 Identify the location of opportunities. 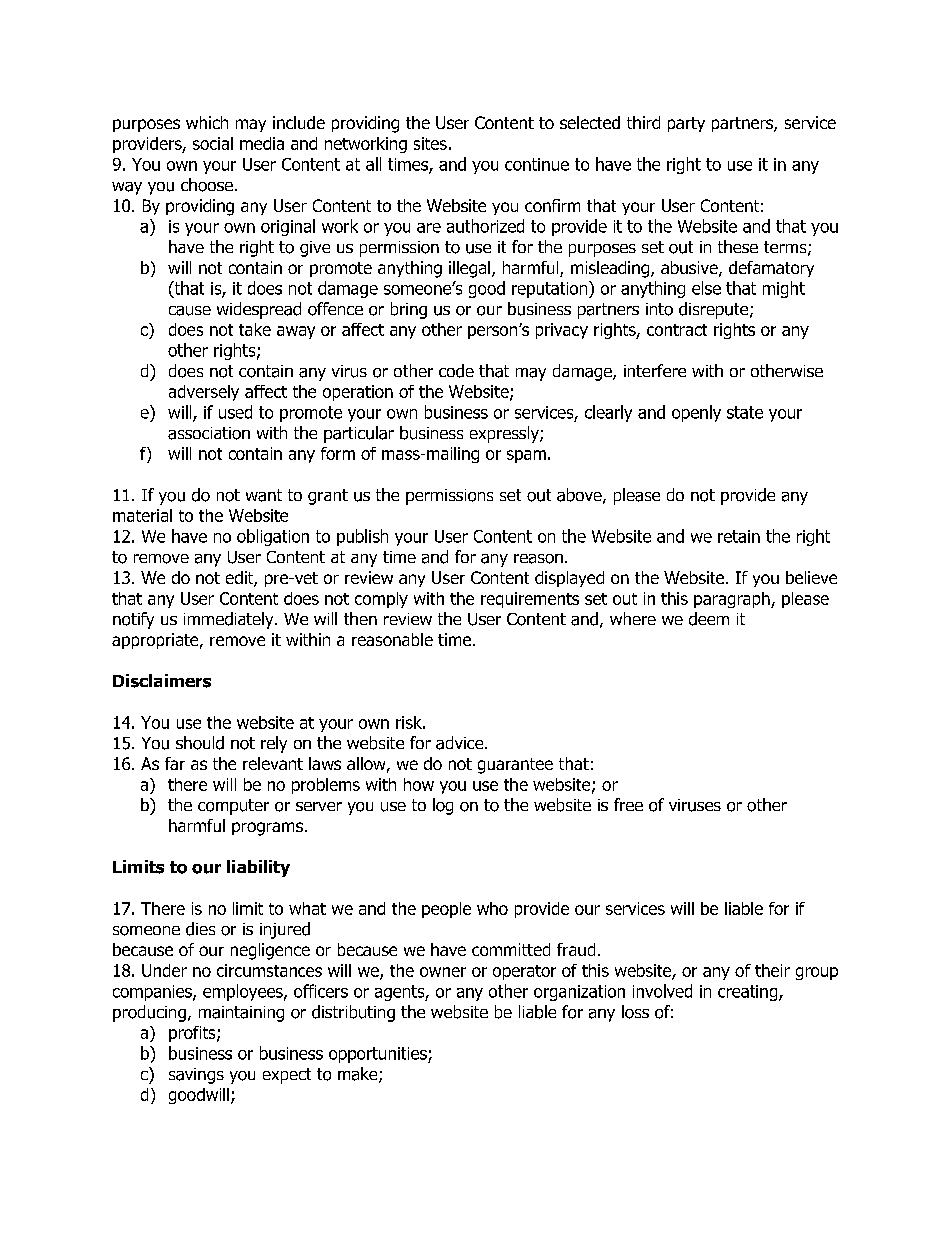
(379, 1055).
